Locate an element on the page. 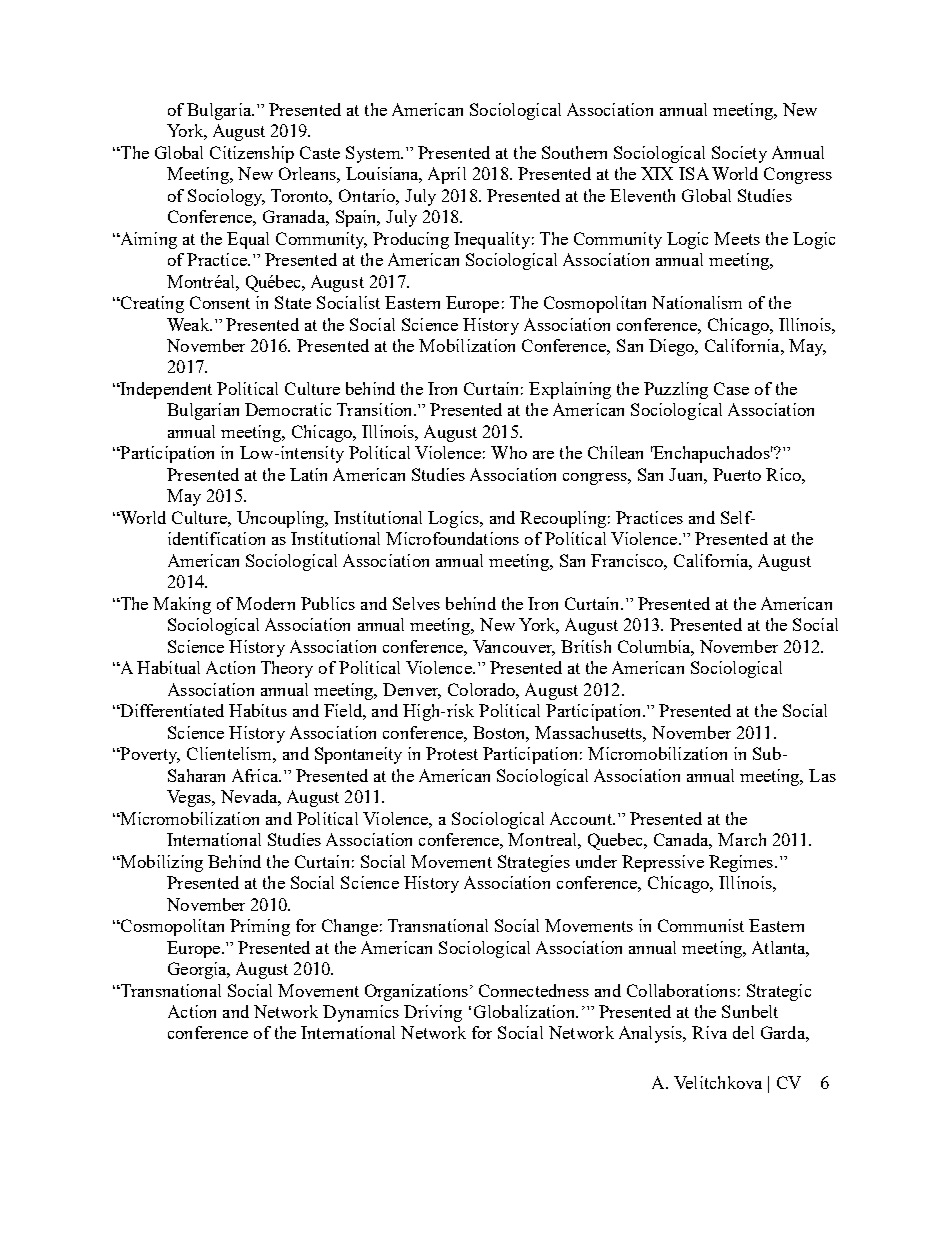 This page has height=1233, width=952. Puerto is located at coordinates (737, 474).
